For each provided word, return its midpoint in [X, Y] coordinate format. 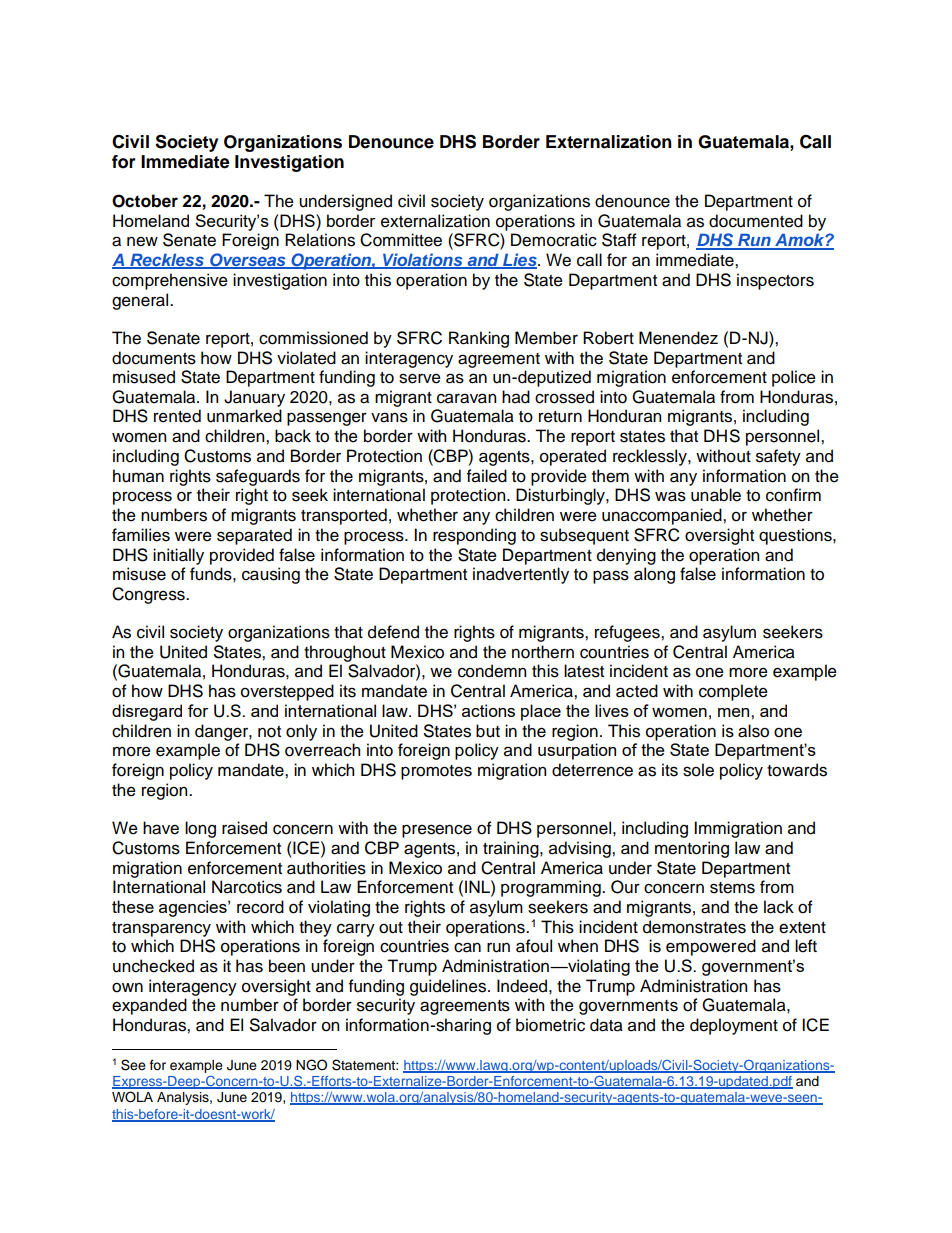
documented [756, 221]
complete [733, 692]
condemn [492, 671]
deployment [734, 1026]
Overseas [248, 261]
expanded [149, 1006]
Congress [149, 595]
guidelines [449, 987]
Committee [401, 240]
